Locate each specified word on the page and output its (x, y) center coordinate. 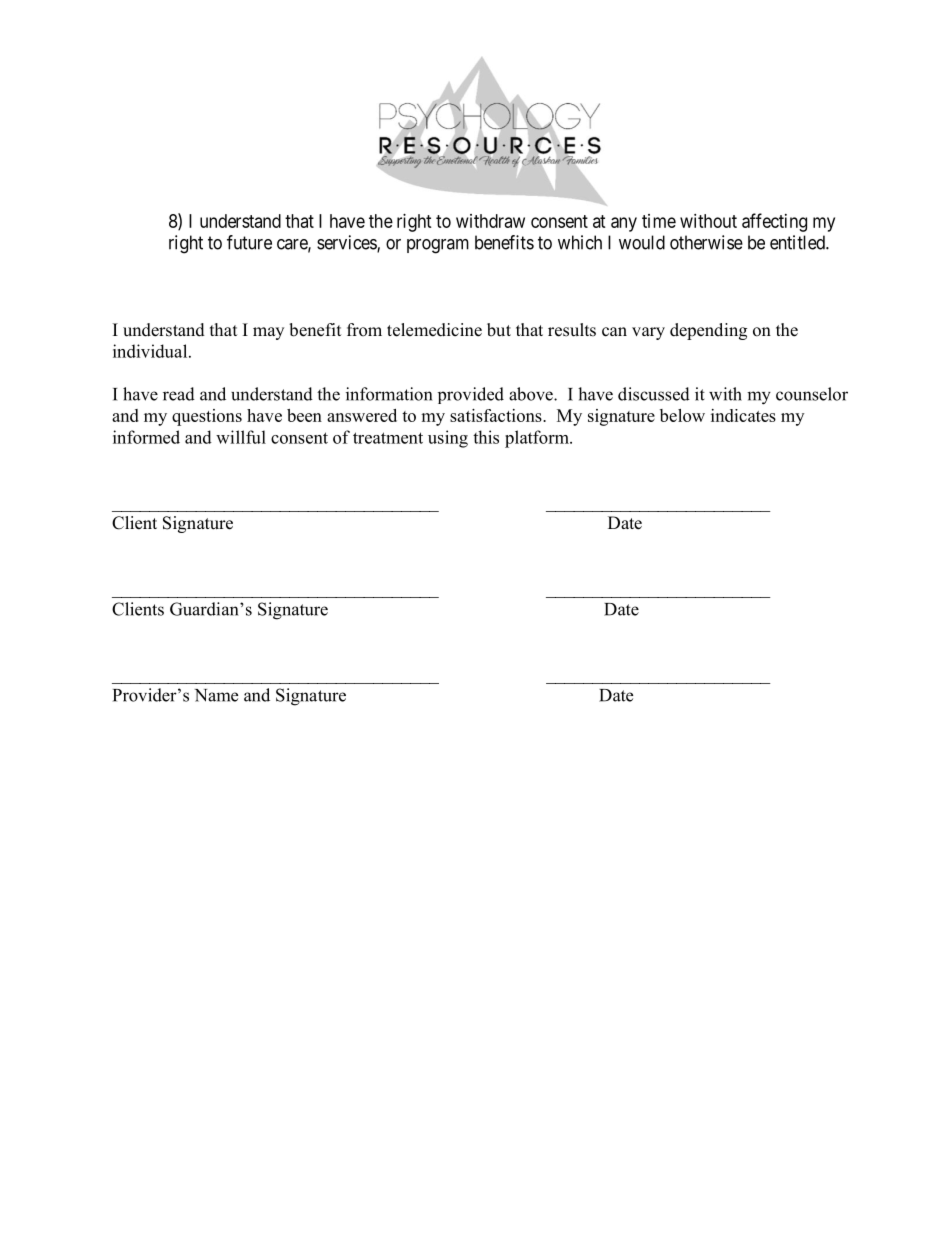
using (448, 439)
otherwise (706, 242)
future (249, 242)
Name (216, 695)
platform (538, 439)
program (438, 246)
